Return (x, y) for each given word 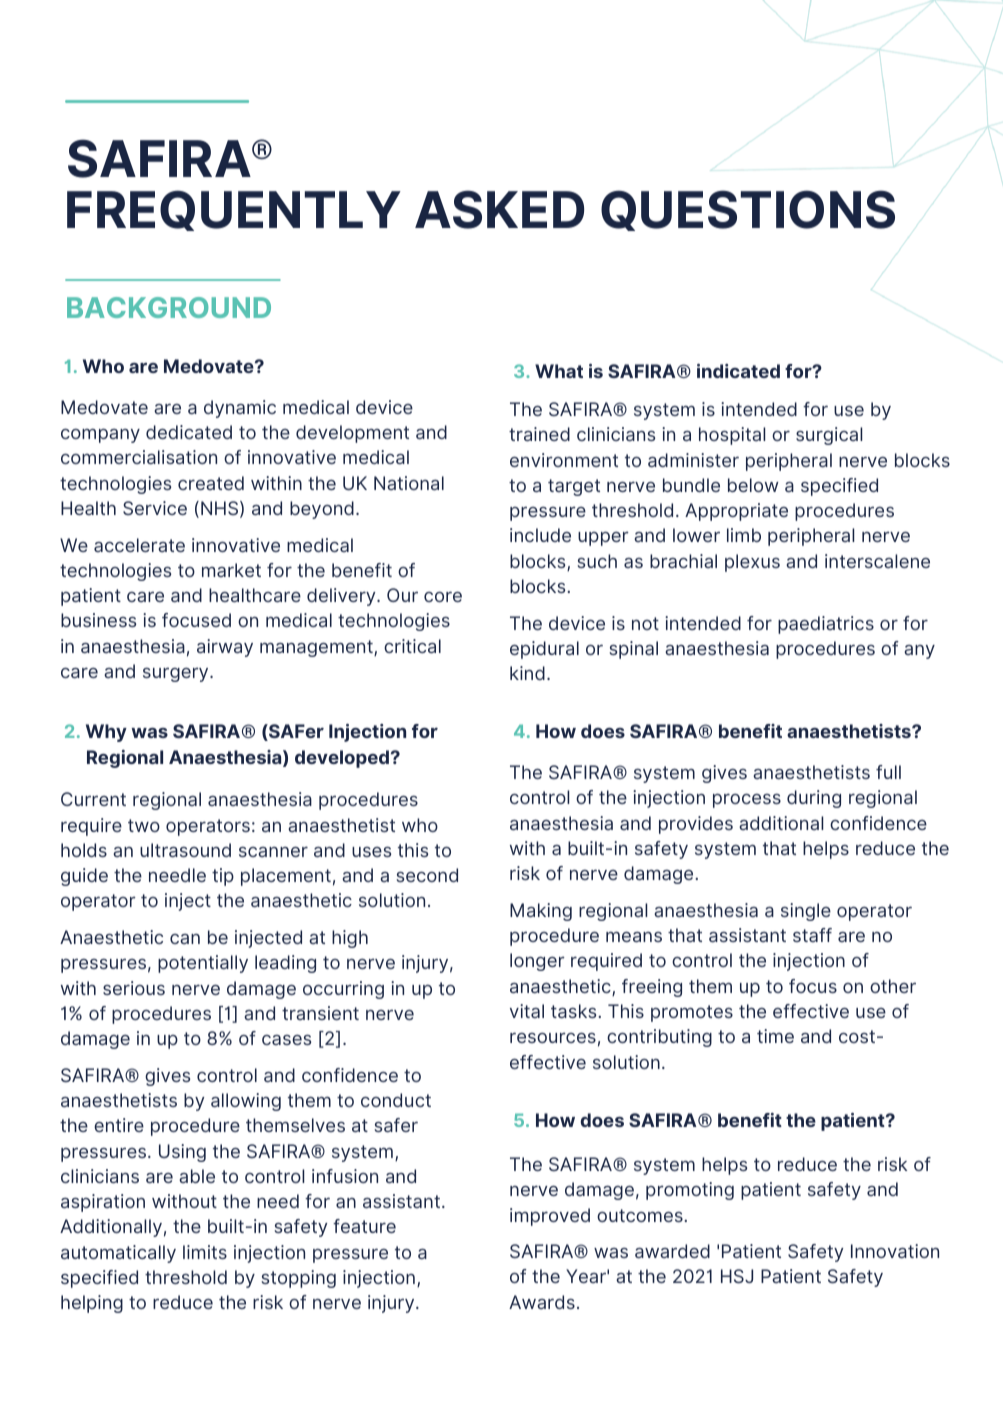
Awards (542, 1302)
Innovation (895, 1251)
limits (205, 1252)
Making (541, 912)
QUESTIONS (748, 210)
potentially (203, 964)
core (443, 596)
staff (812, 935)
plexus (752, 563)
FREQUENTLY (234, 210)
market (231, 570)
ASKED (499, 209)
